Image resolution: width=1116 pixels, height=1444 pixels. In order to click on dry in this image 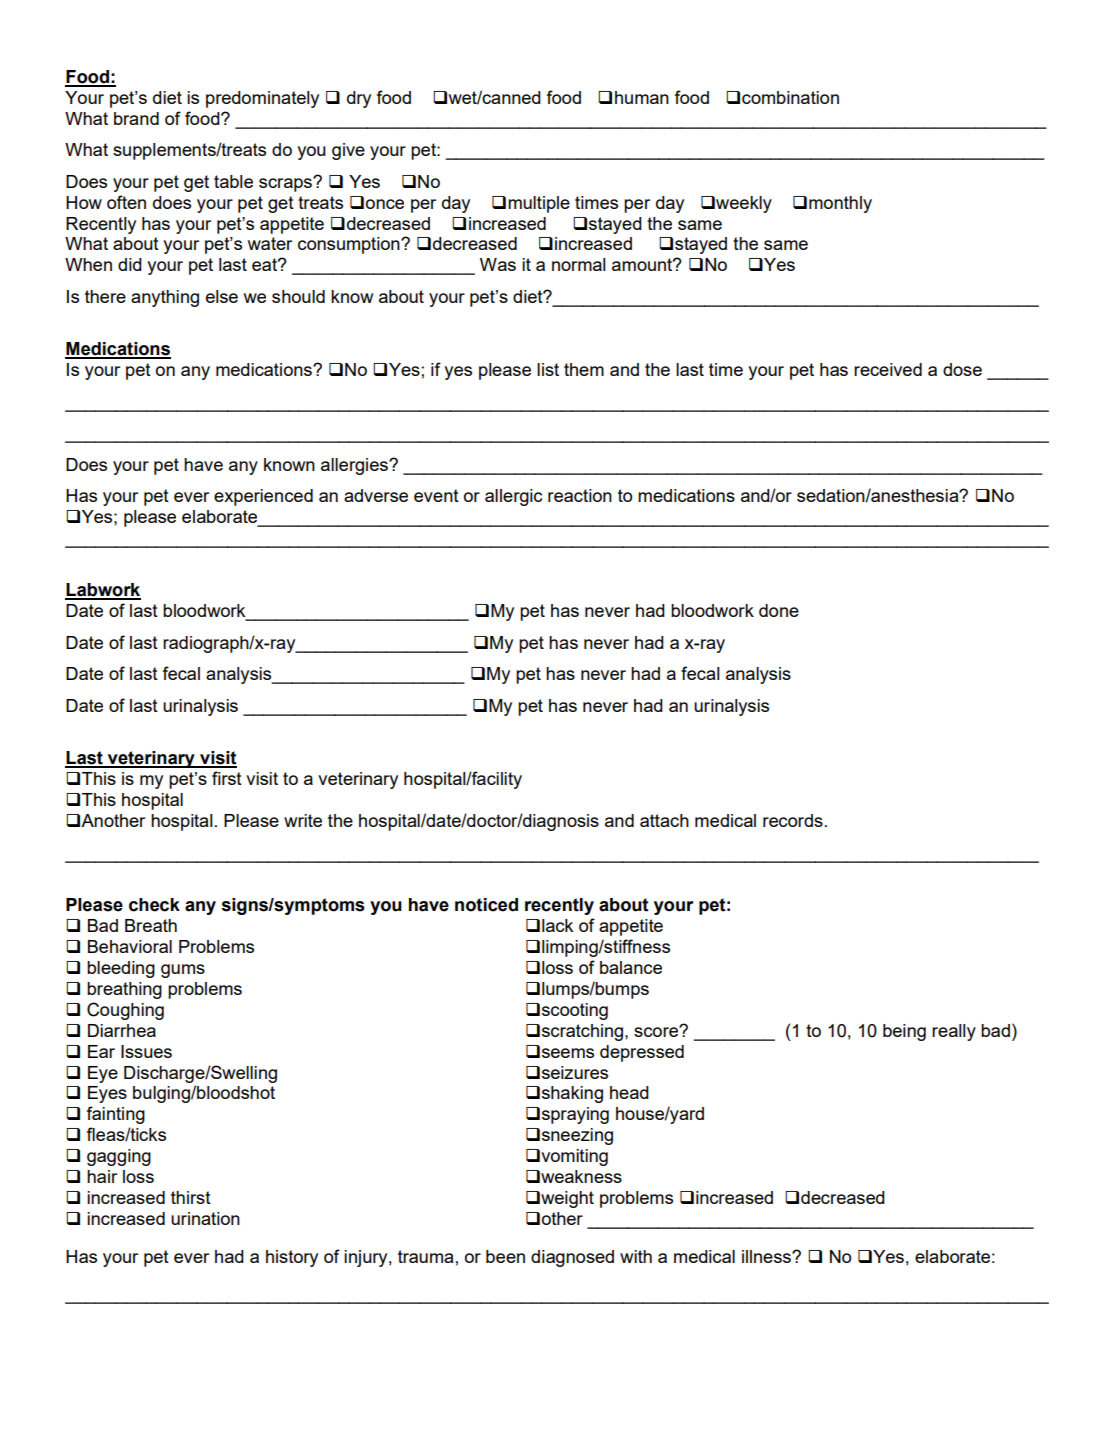, I will do `click(359, 99)`.
